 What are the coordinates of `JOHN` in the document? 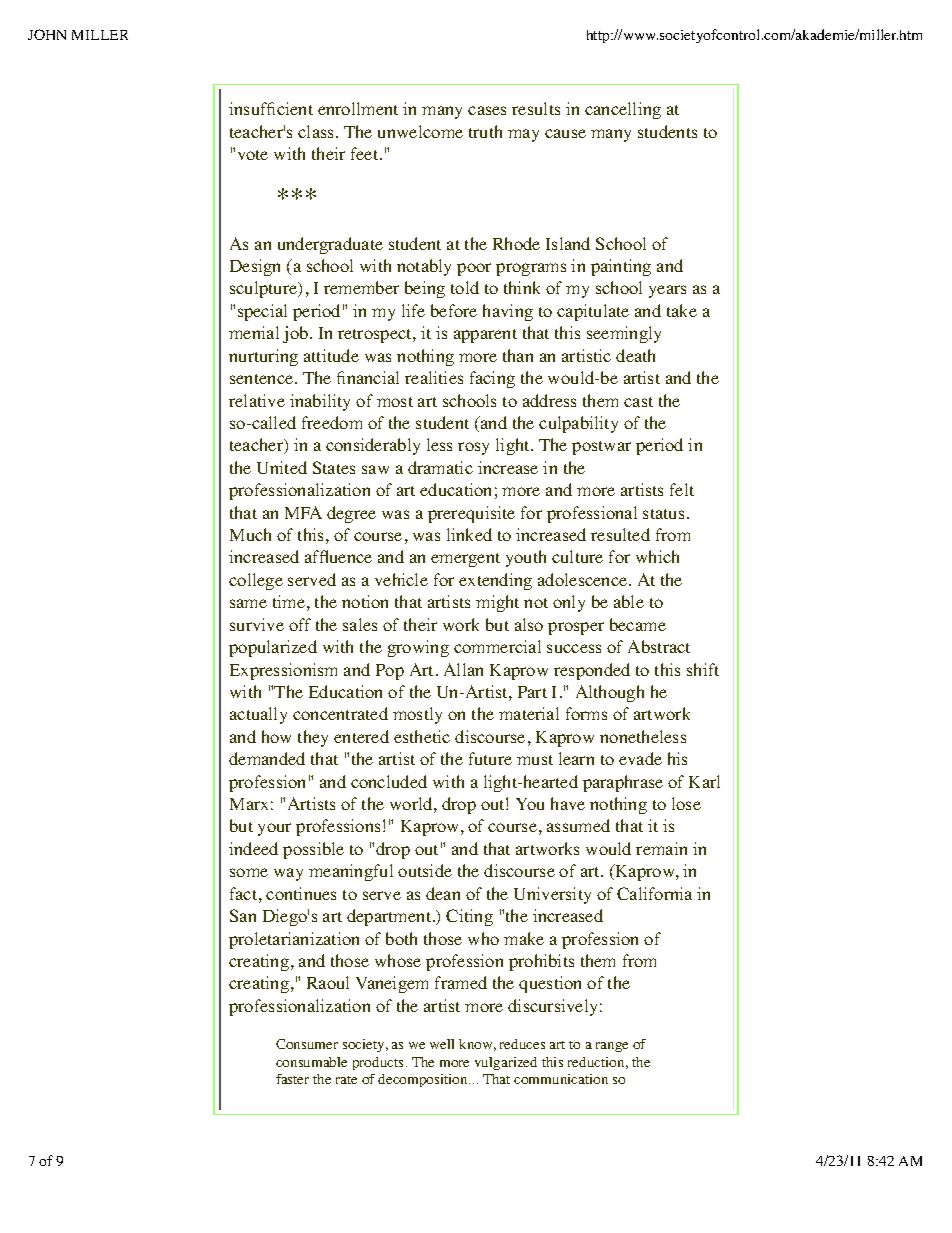 It's located at (47, 34).
